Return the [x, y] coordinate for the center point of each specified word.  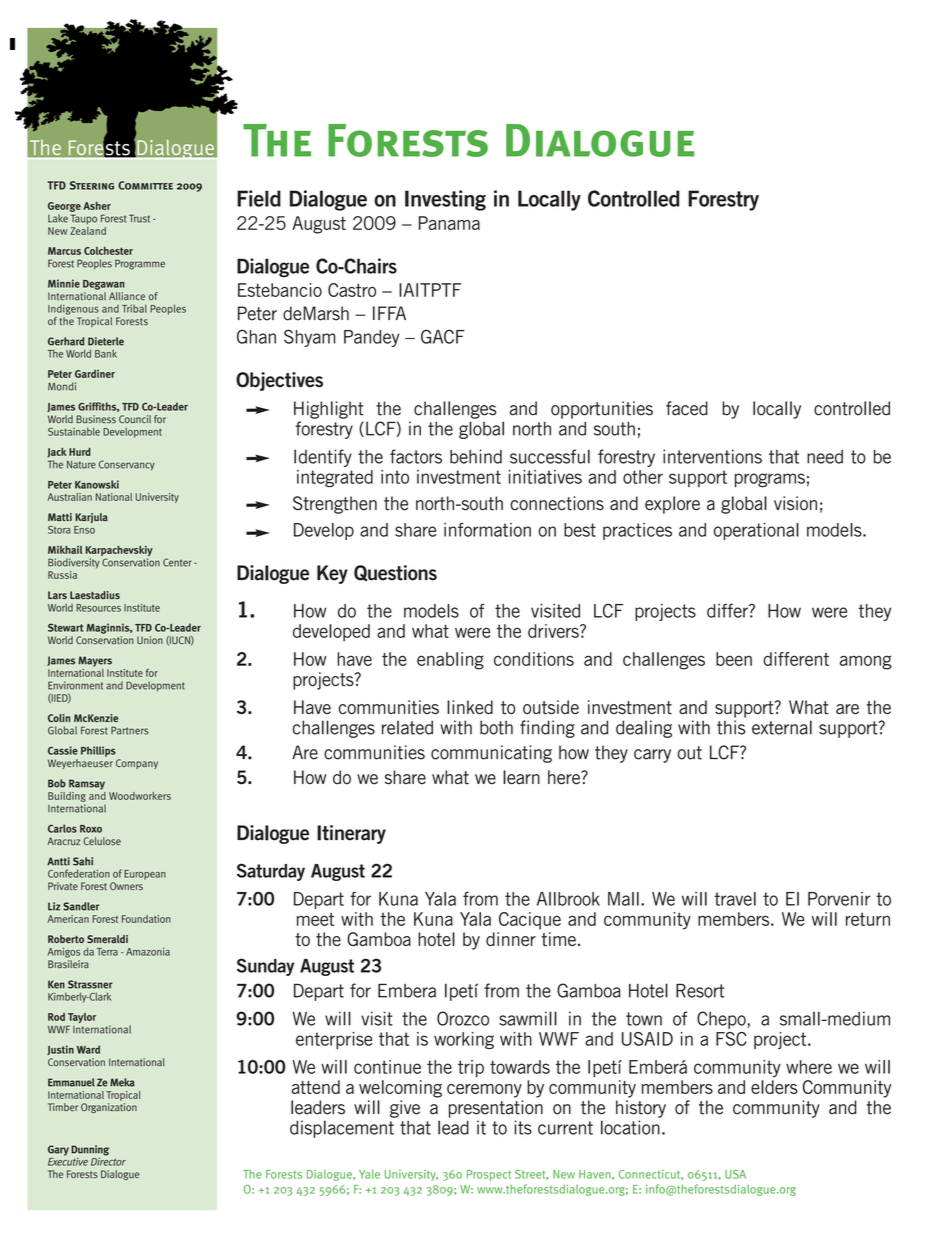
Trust [139, 218]
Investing [445, 200]
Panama [449, 223]
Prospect [489, 1175]
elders [774, 1087]
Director [108, 1160]
